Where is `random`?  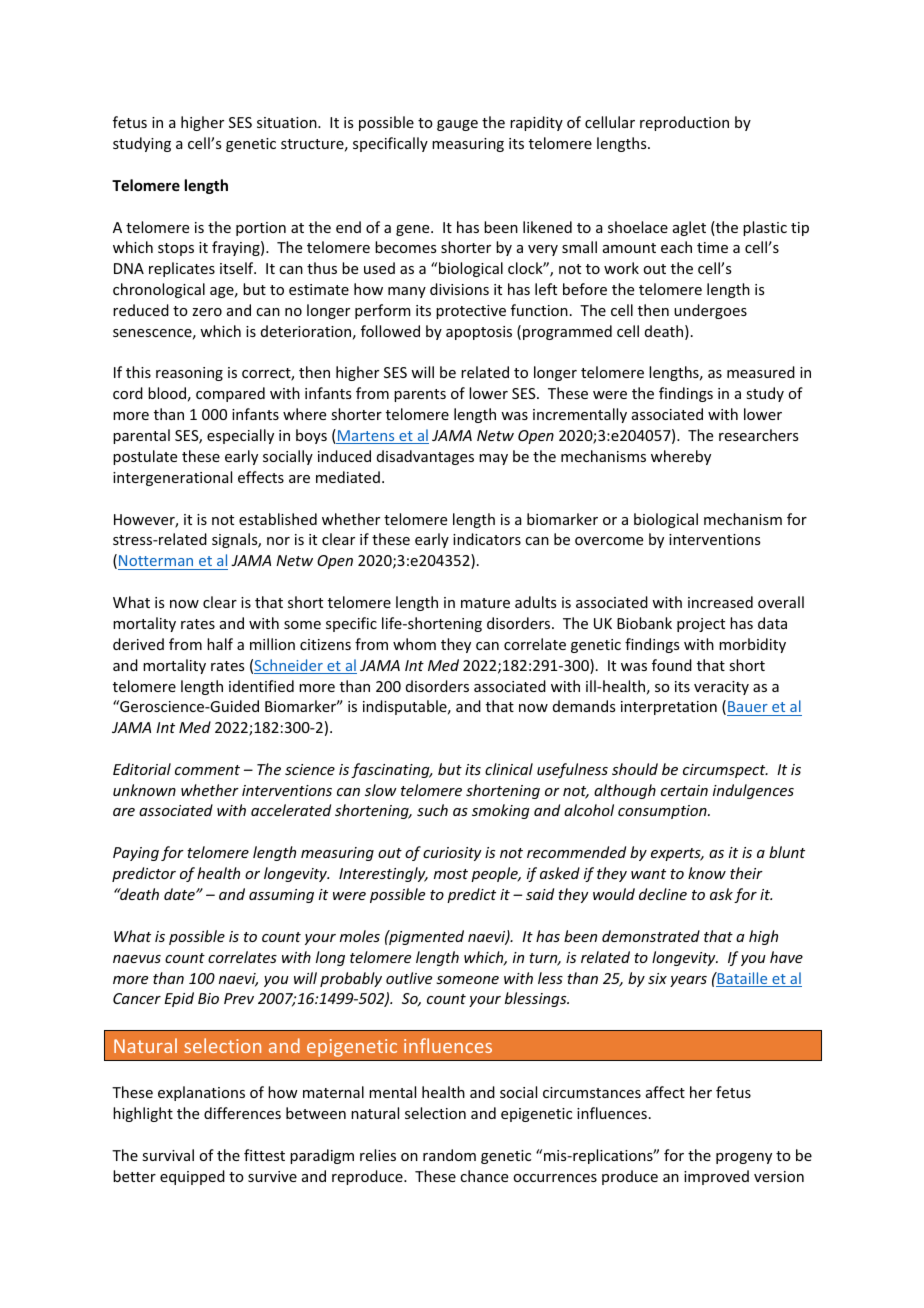
random is located at coordinates (449, 1155).
